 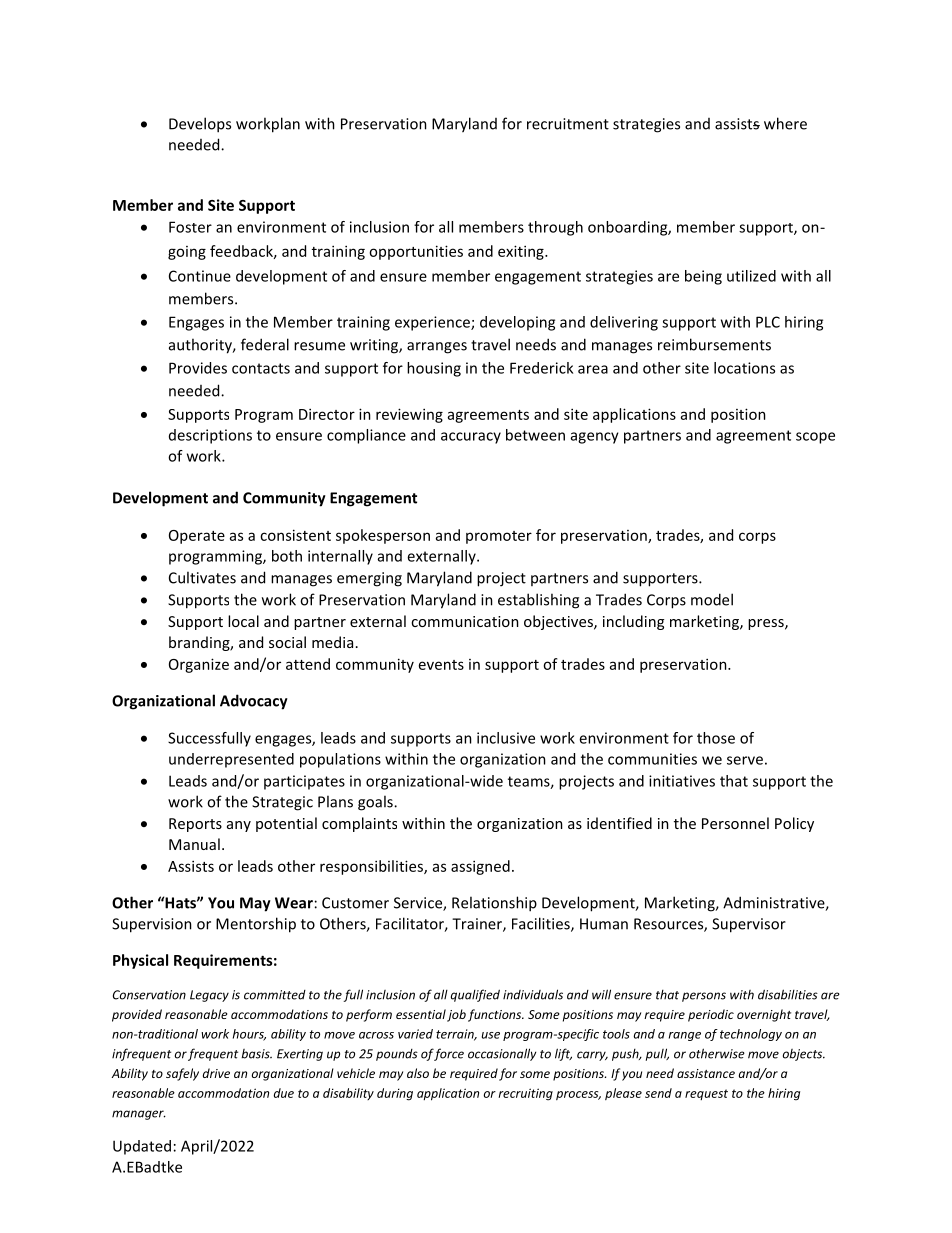 What do you see at coordinates (210, 436) in the screenshot?
I see `descriptions` at bounding box center [210, 436].
